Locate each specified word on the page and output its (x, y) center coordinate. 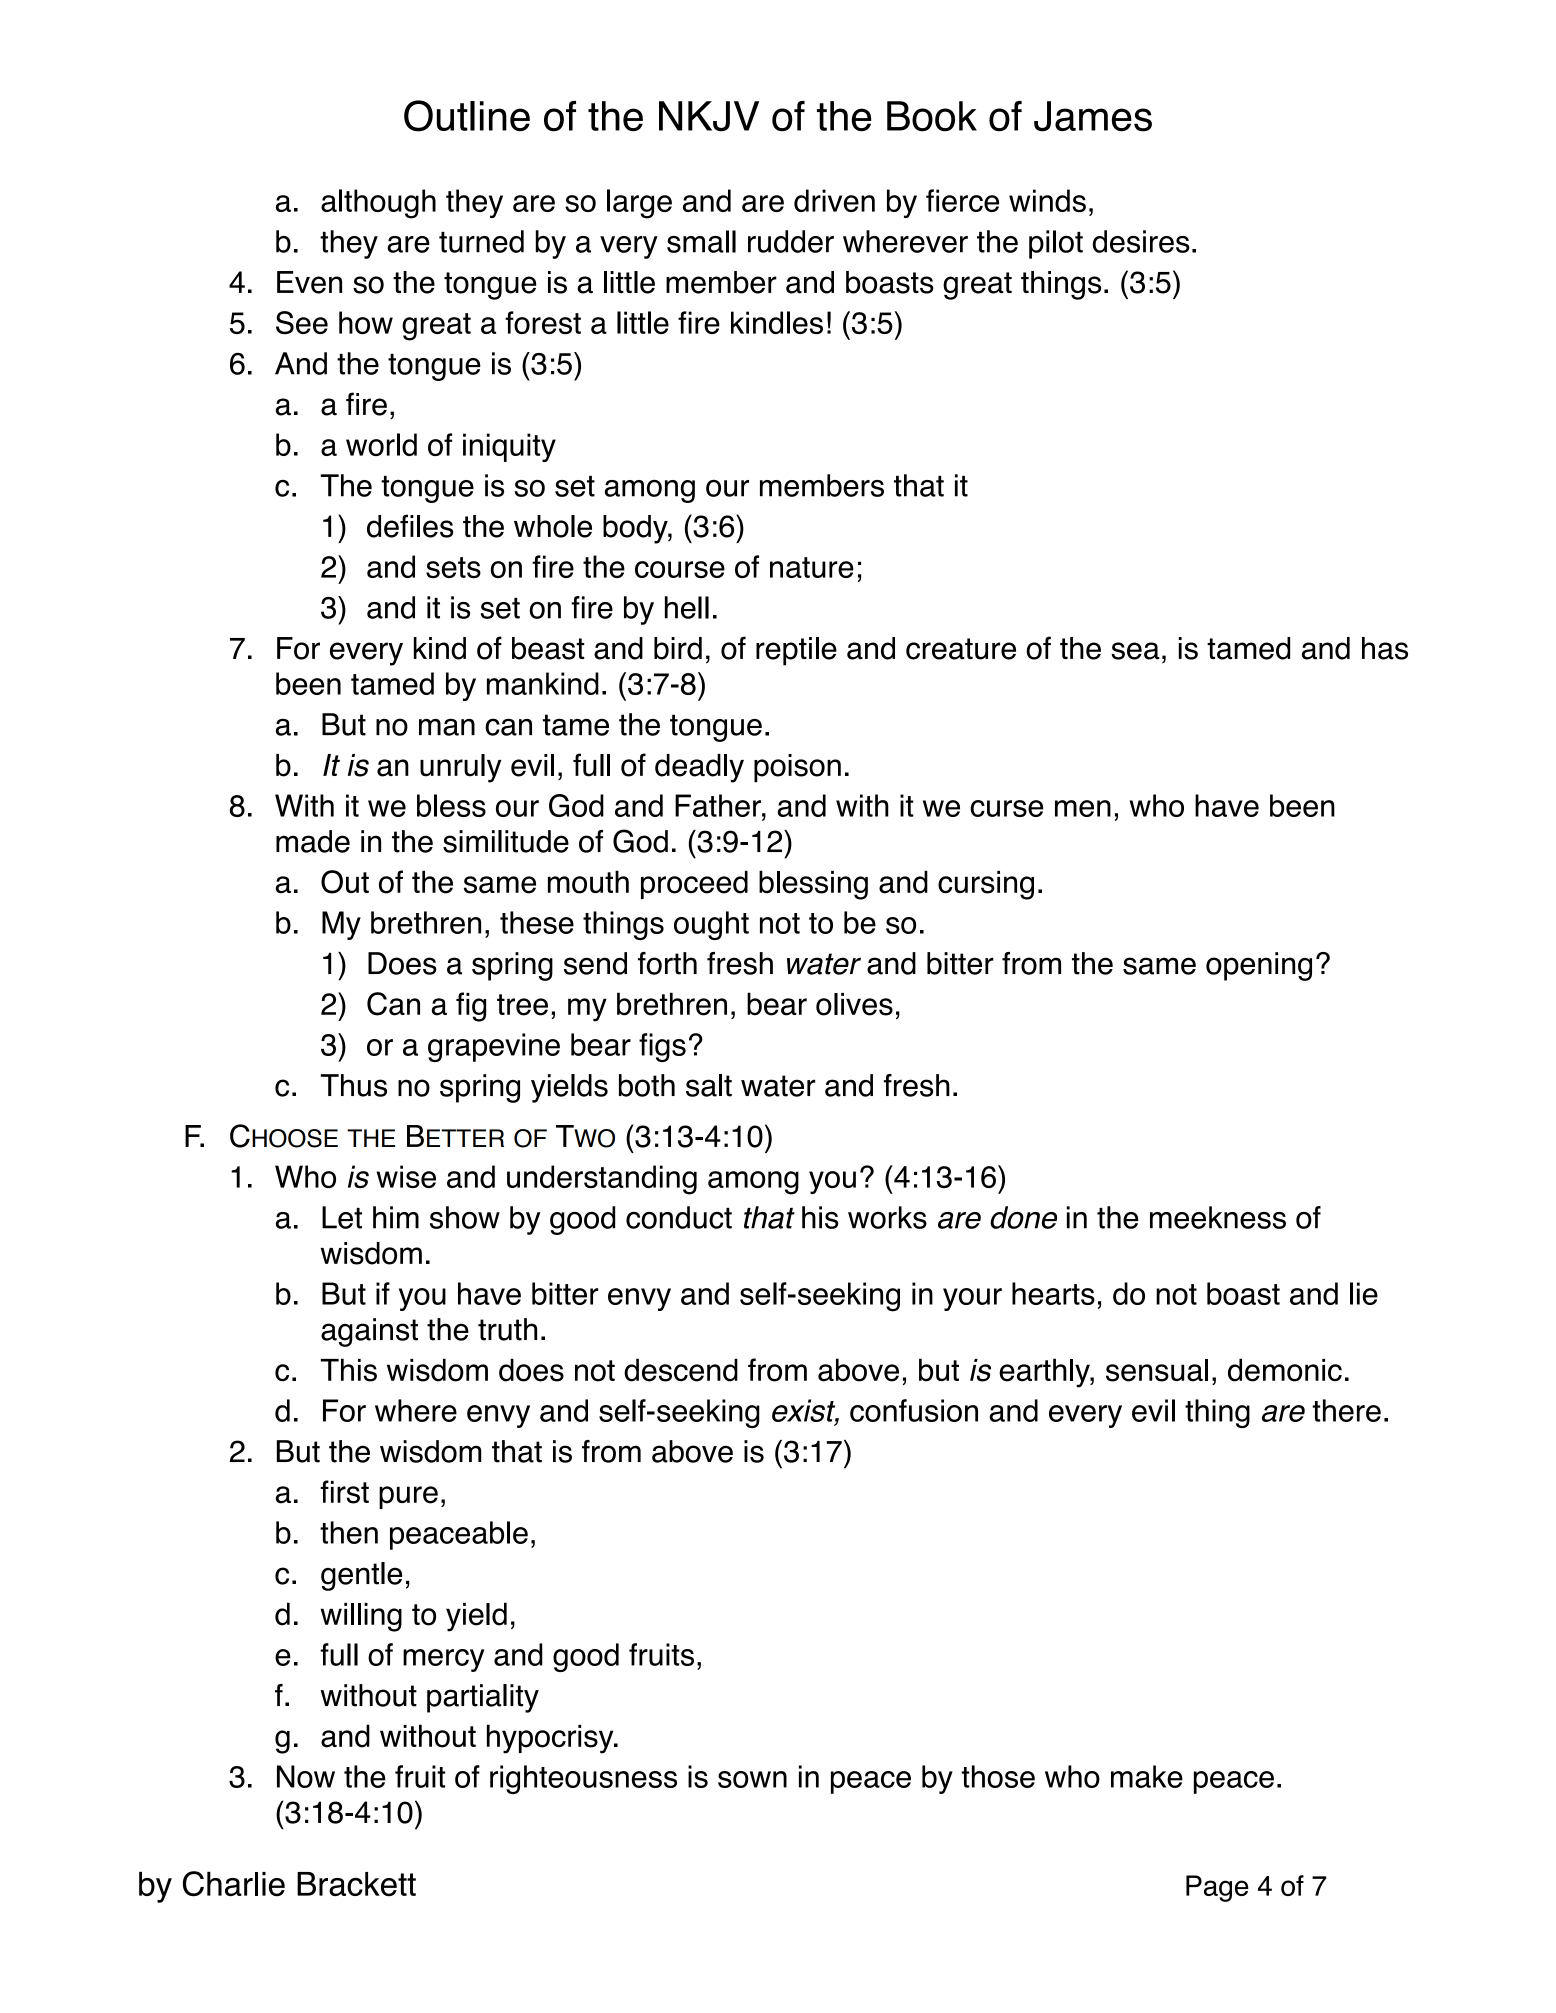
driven (834, 200)
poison (797, 768)
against (369, 1332)
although (378, 204)
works (887, 1217)
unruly (461, 768)
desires (1141, 241)
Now (306, 1776)
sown (752, 1779)
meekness (1218, 1217)
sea (1135, 651)
